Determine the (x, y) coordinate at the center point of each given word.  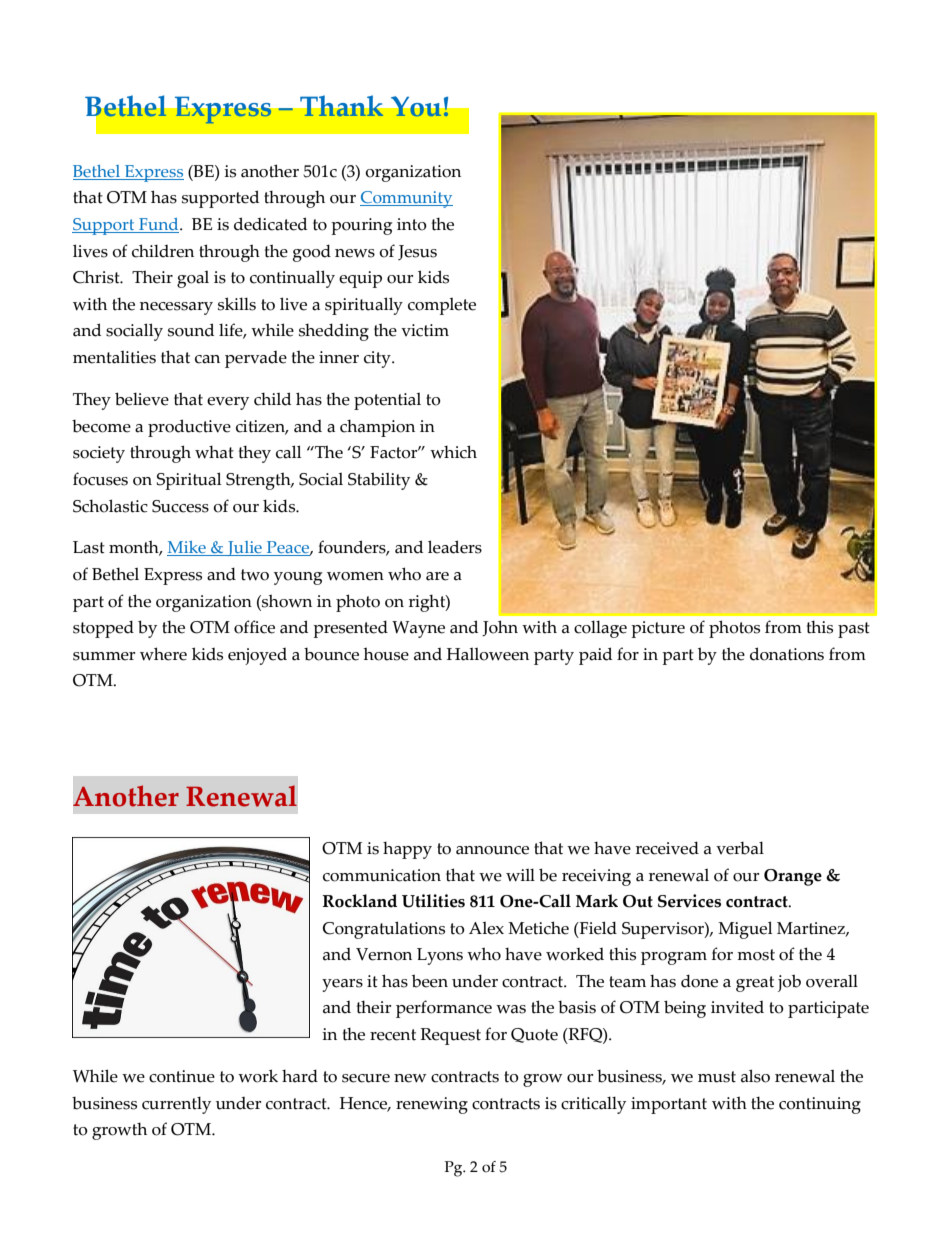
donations (787, 654)
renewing (432, 1105)
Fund (159, 225)
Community (406, 199)
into (412, 224)
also (755, 1076)
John (500, 628)
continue (182, 1076)
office (254, 627)
